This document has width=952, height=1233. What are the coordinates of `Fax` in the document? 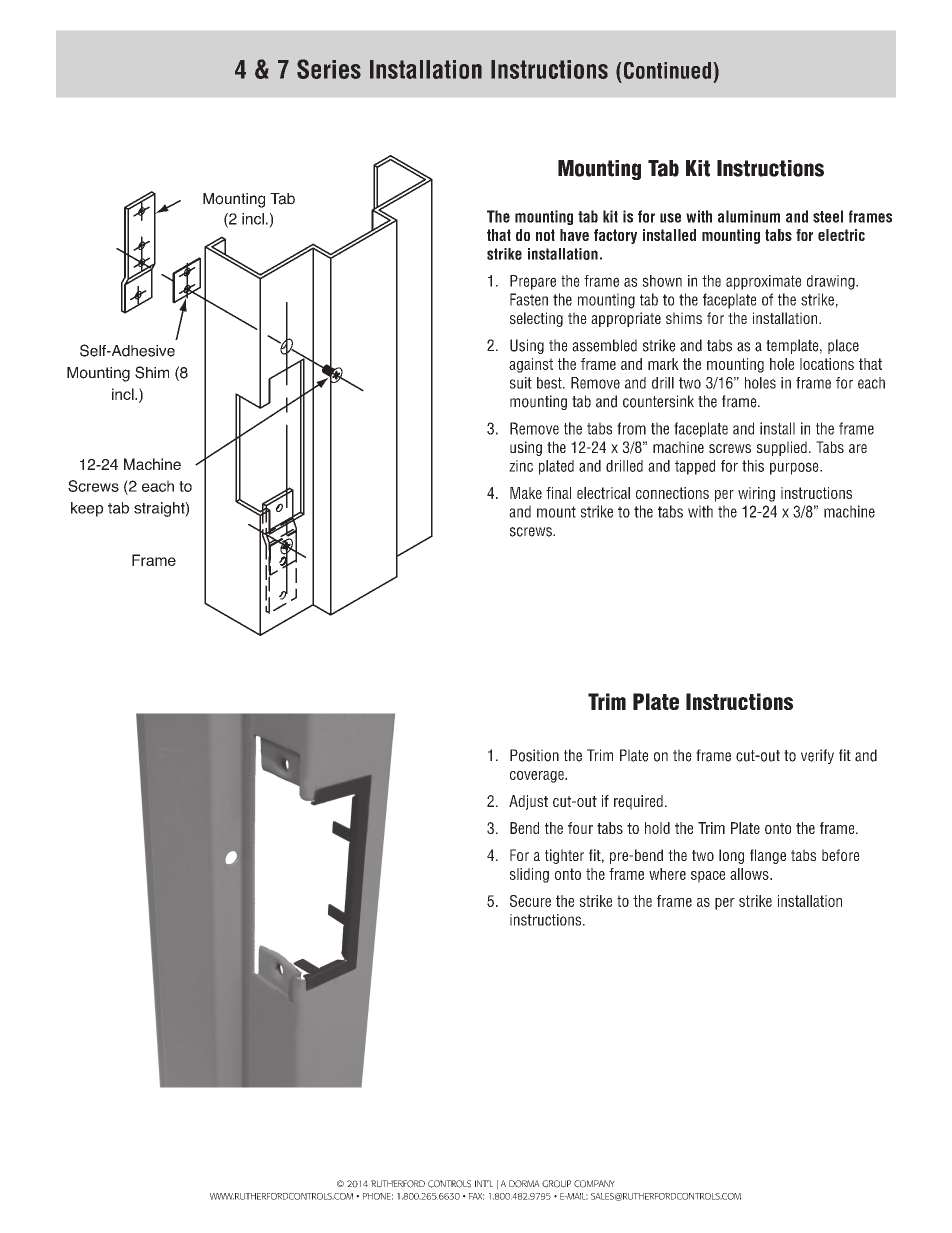 It's located at (476, 1196).
